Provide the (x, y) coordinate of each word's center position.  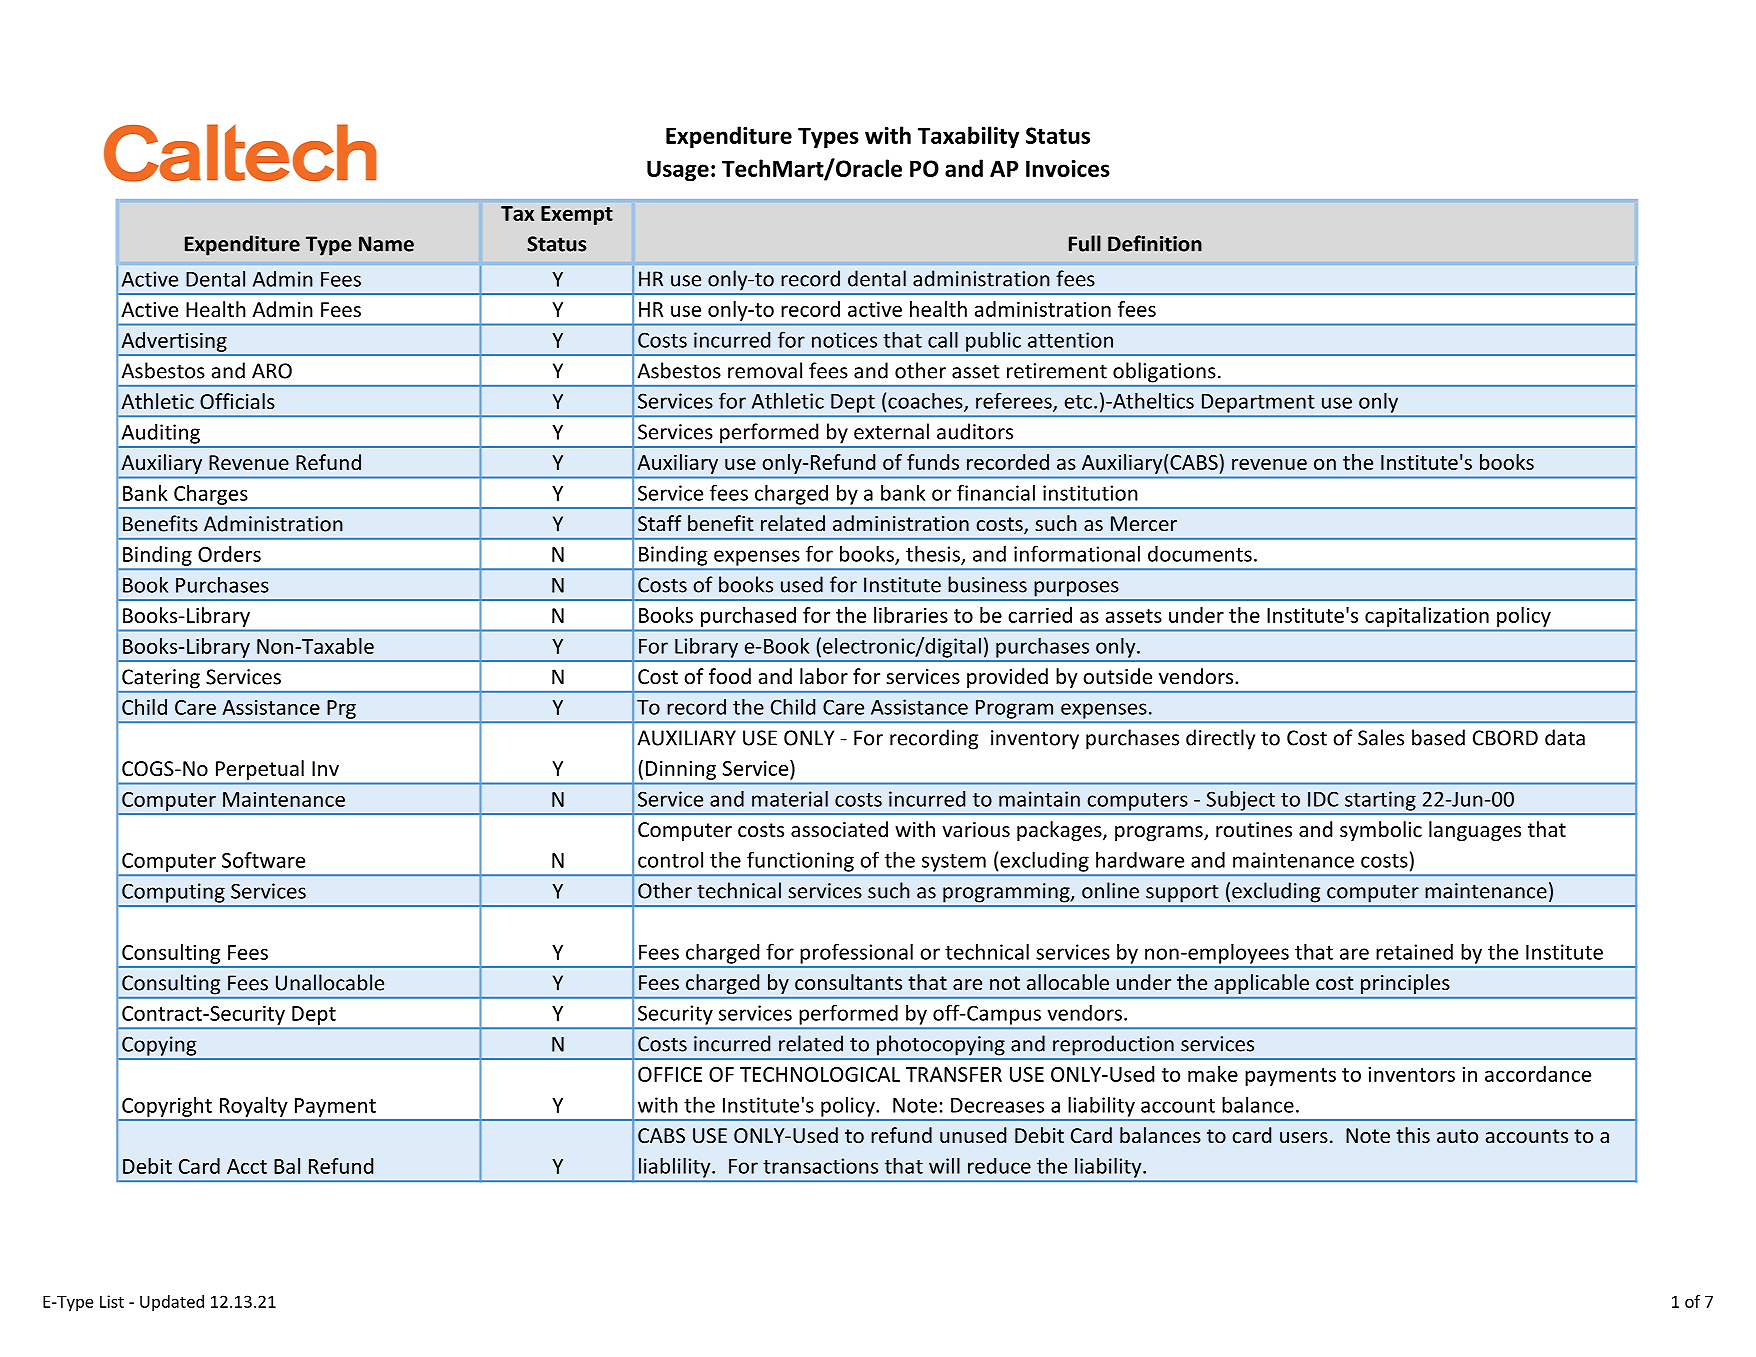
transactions (820, 1166)
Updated (172, 1303)
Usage (678, 171)
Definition (1155, 243)
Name (386, 244)
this (1413, 1135)
